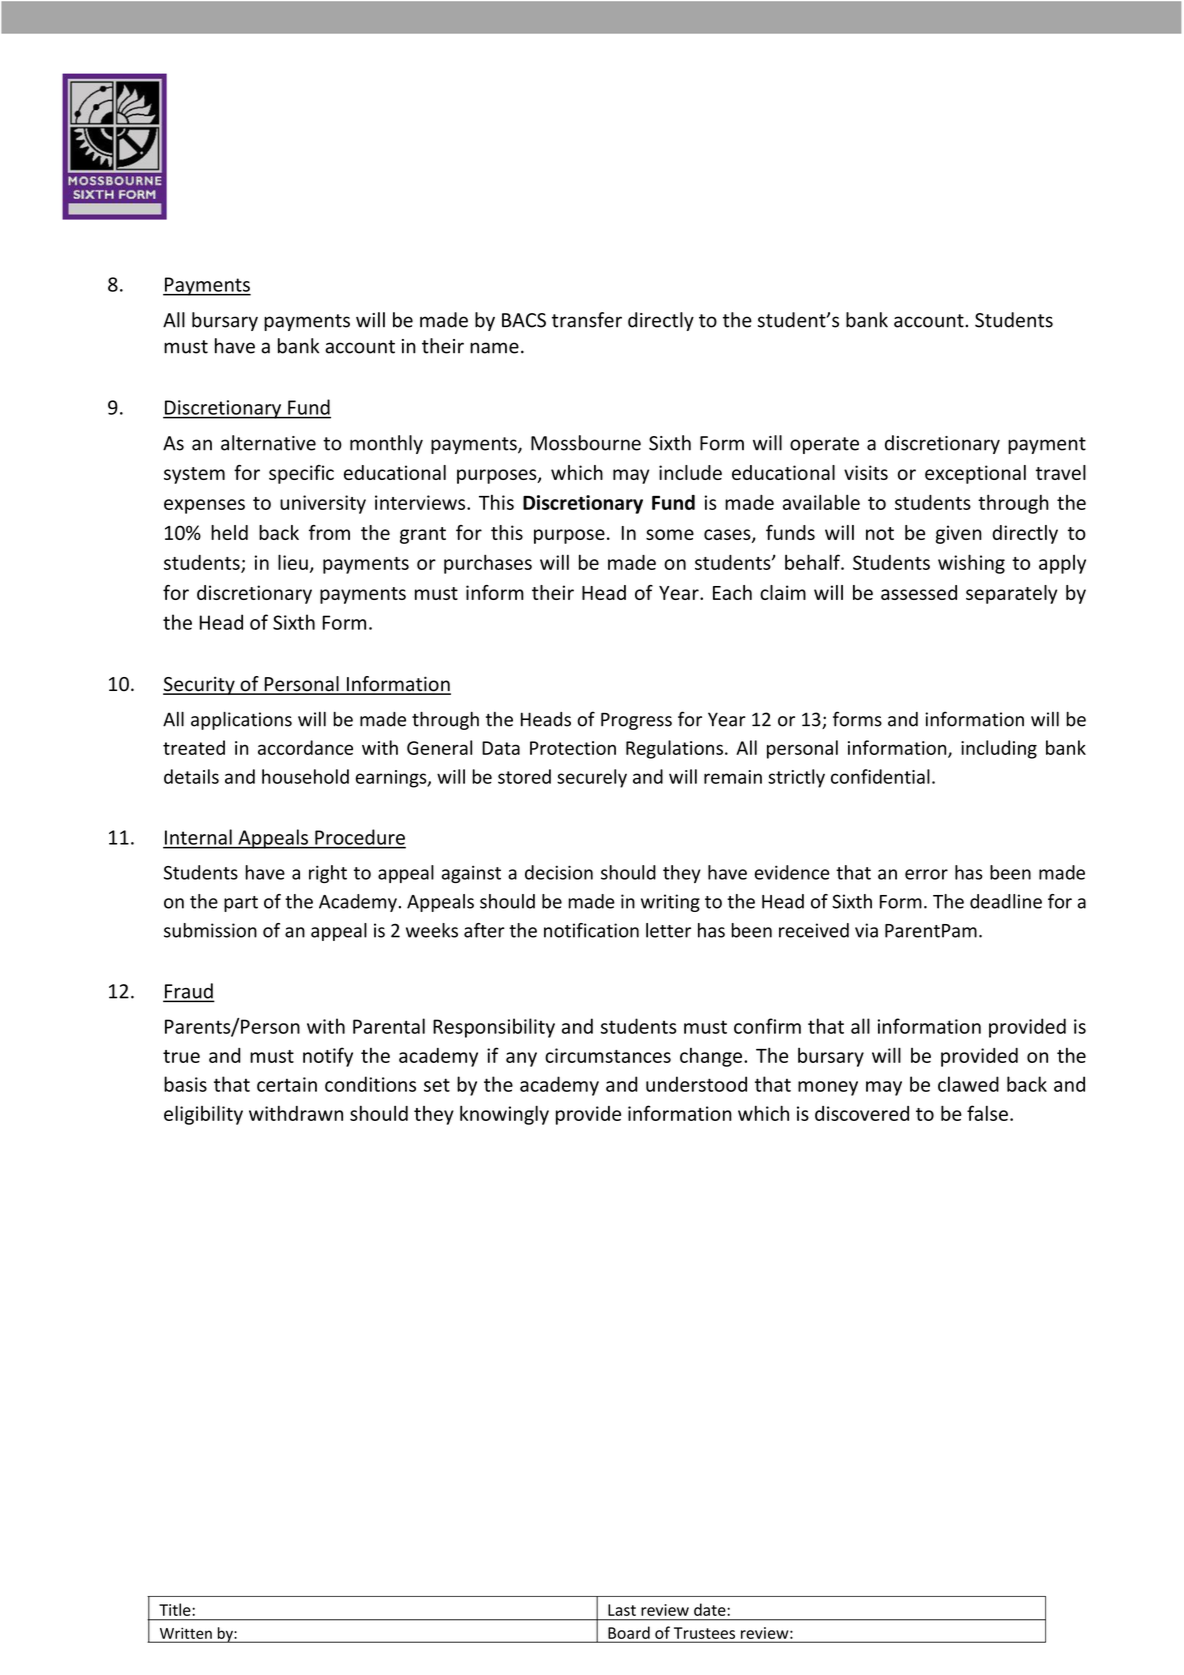 The height and width of the screenshot is (1675, 1184). Describe the element at coordinates (975, 474) in the screenshot. I see `exceptional` at that location.
